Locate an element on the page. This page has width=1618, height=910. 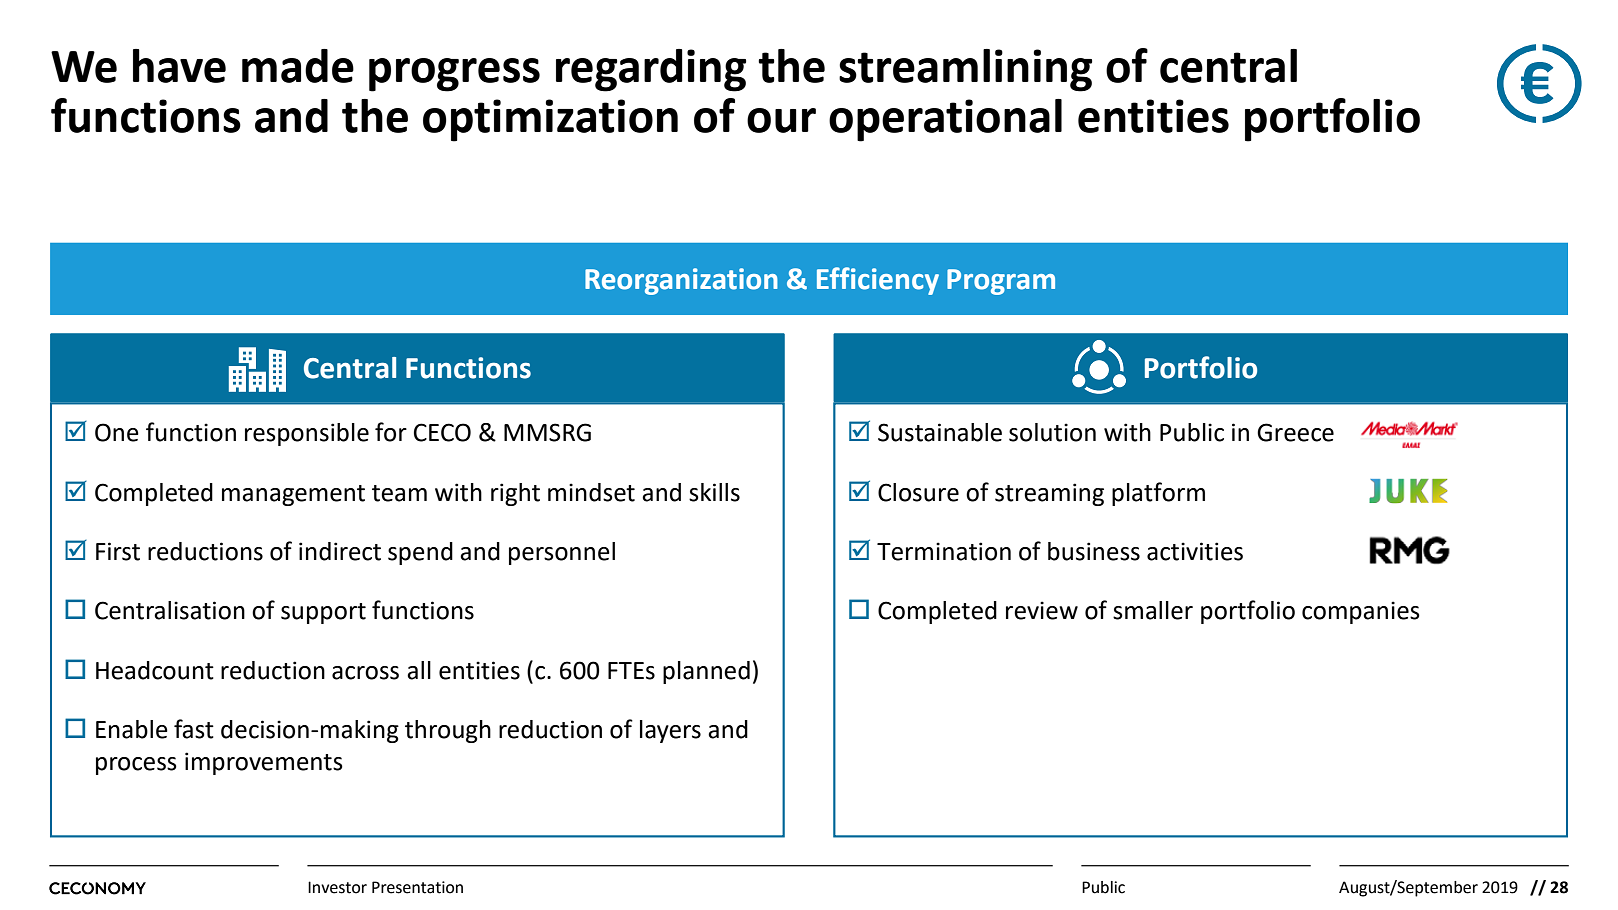
streamlining is located at coordinates (965, 70).
